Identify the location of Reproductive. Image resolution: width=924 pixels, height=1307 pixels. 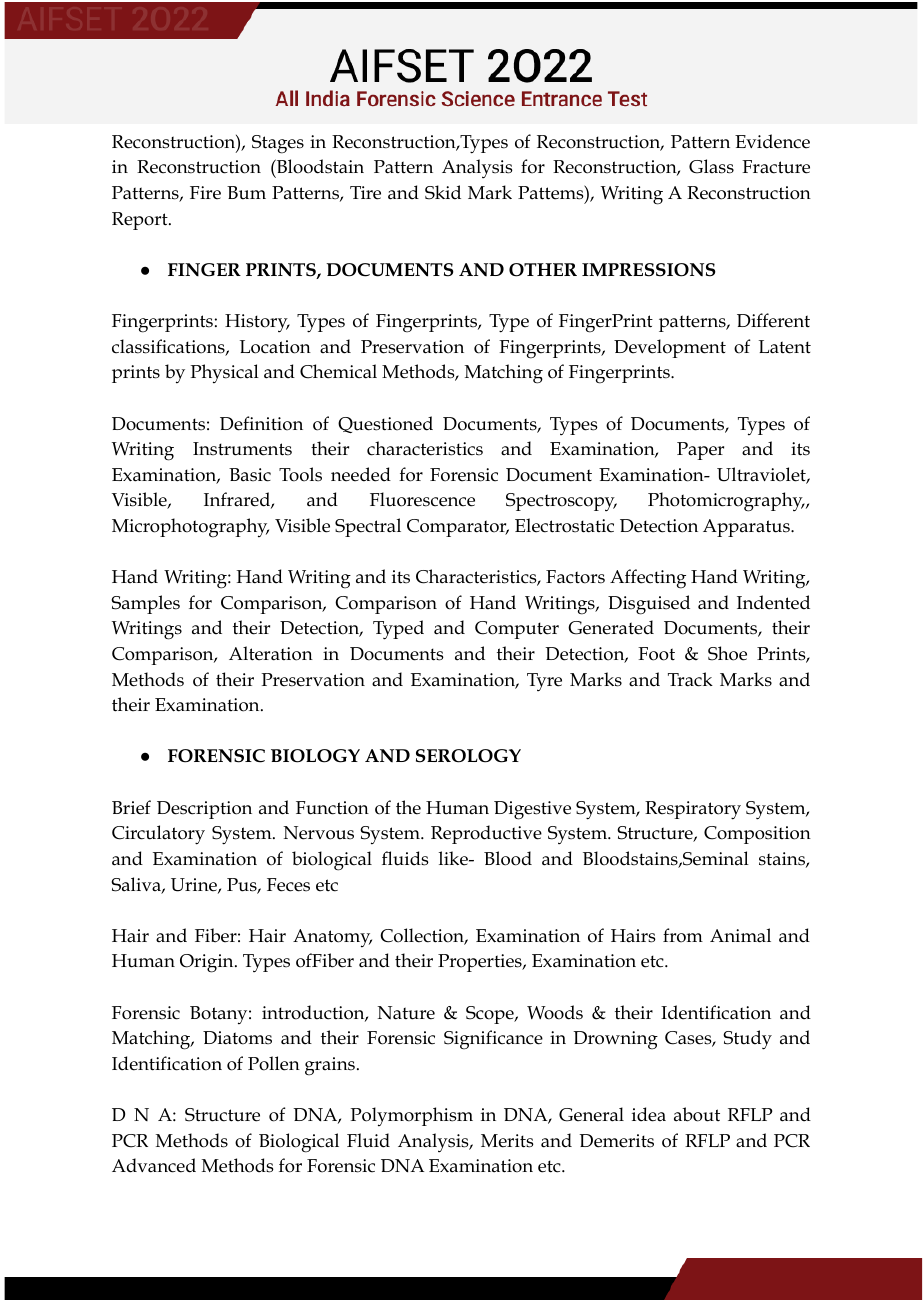
(486, 834).
